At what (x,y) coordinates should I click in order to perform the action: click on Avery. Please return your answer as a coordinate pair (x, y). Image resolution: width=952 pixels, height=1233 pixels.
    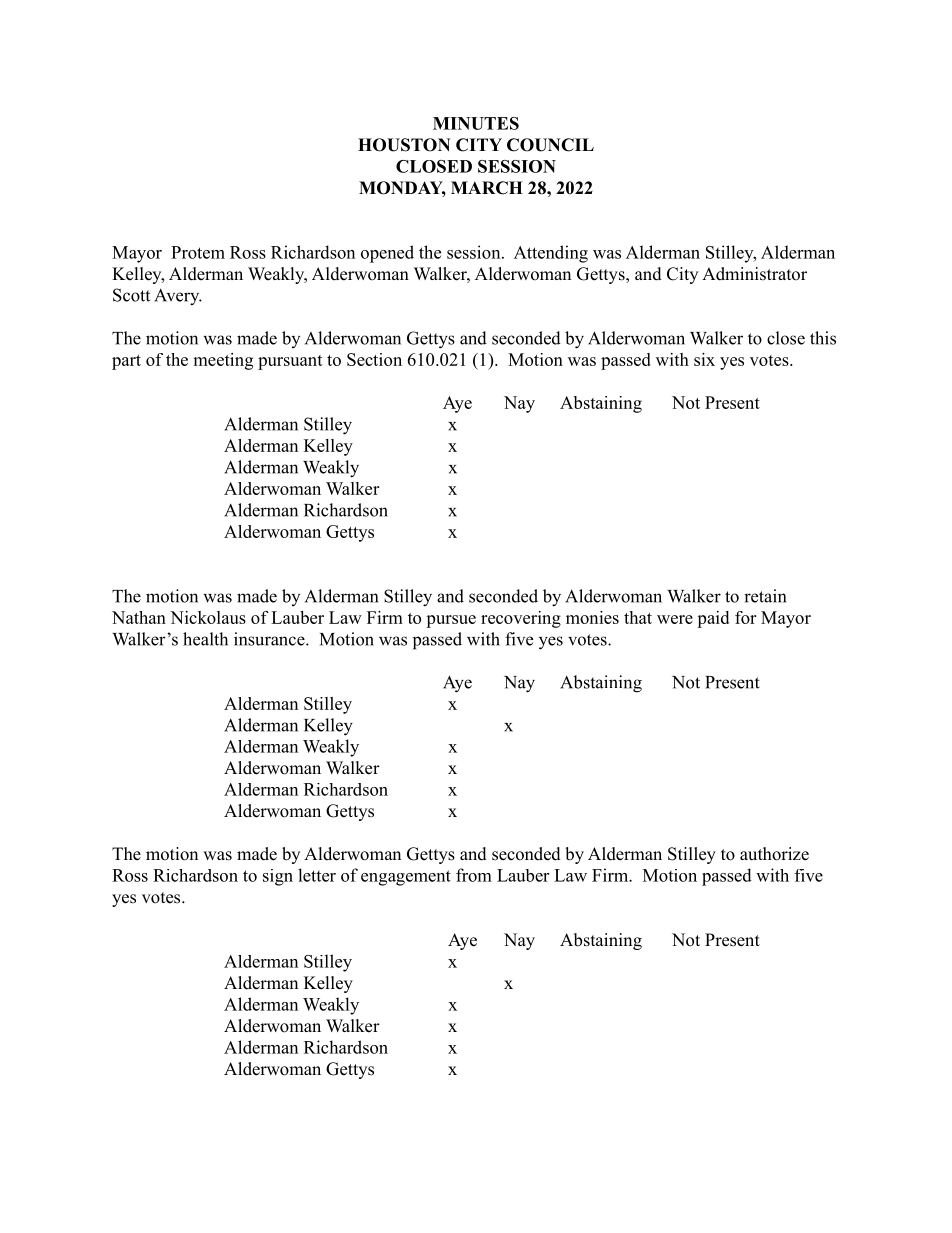
    Looking at the image, I should click on (178, 297).
